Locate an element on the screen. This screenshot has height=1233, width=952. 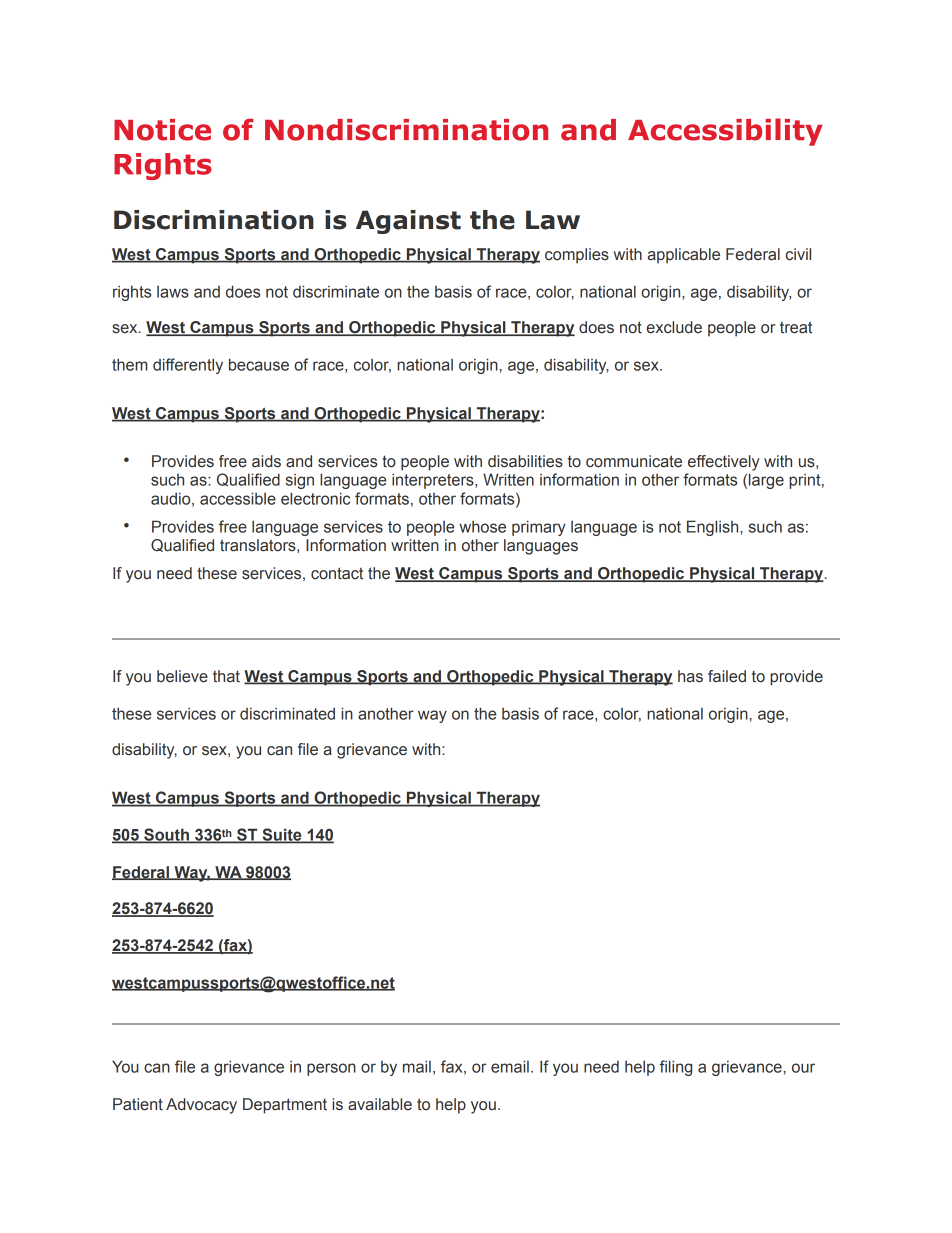
Notice is located at coordinates (162, 130).
